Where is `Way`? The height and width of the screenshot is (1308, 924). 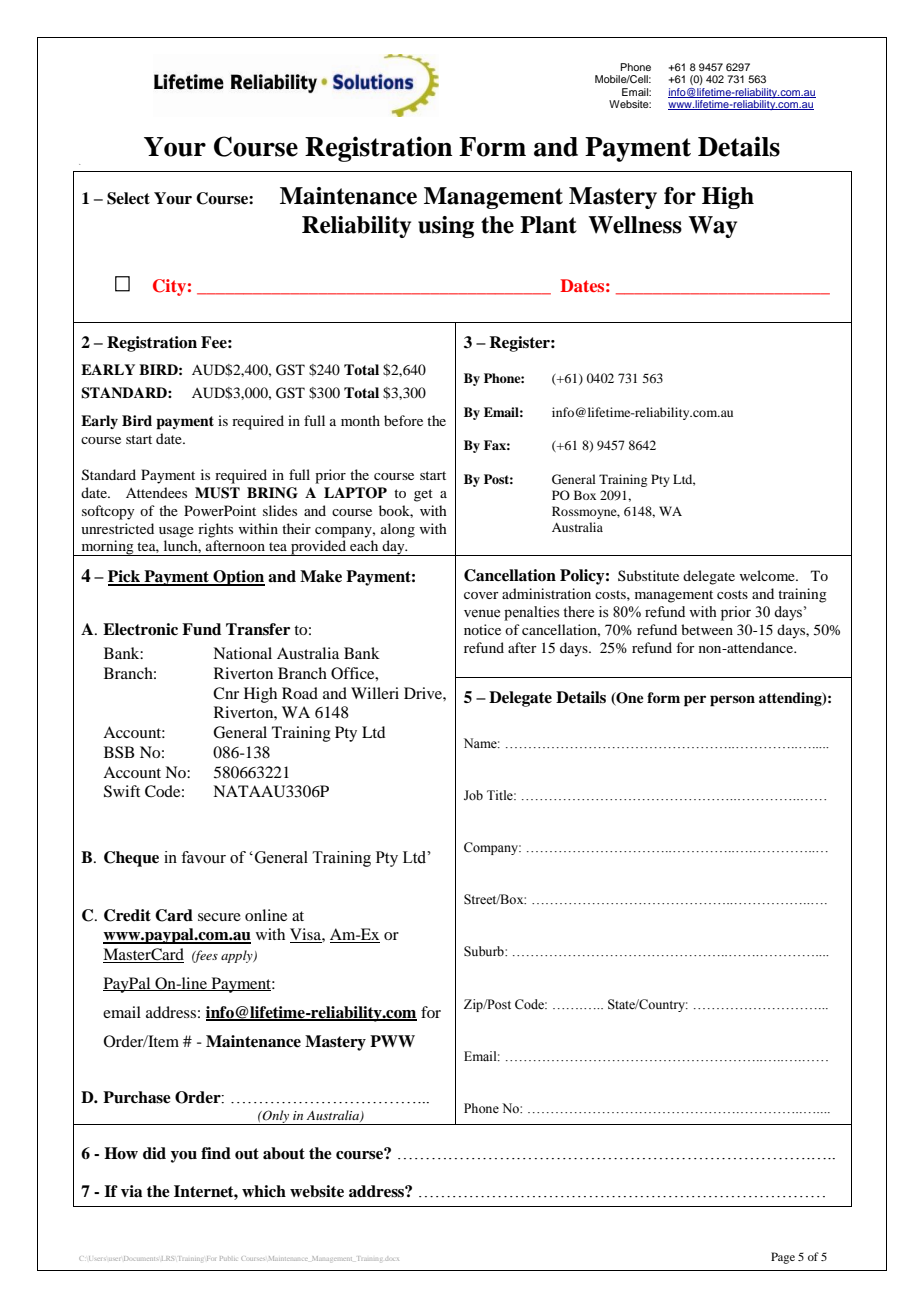
Way is located at coordinates (712, 227).
